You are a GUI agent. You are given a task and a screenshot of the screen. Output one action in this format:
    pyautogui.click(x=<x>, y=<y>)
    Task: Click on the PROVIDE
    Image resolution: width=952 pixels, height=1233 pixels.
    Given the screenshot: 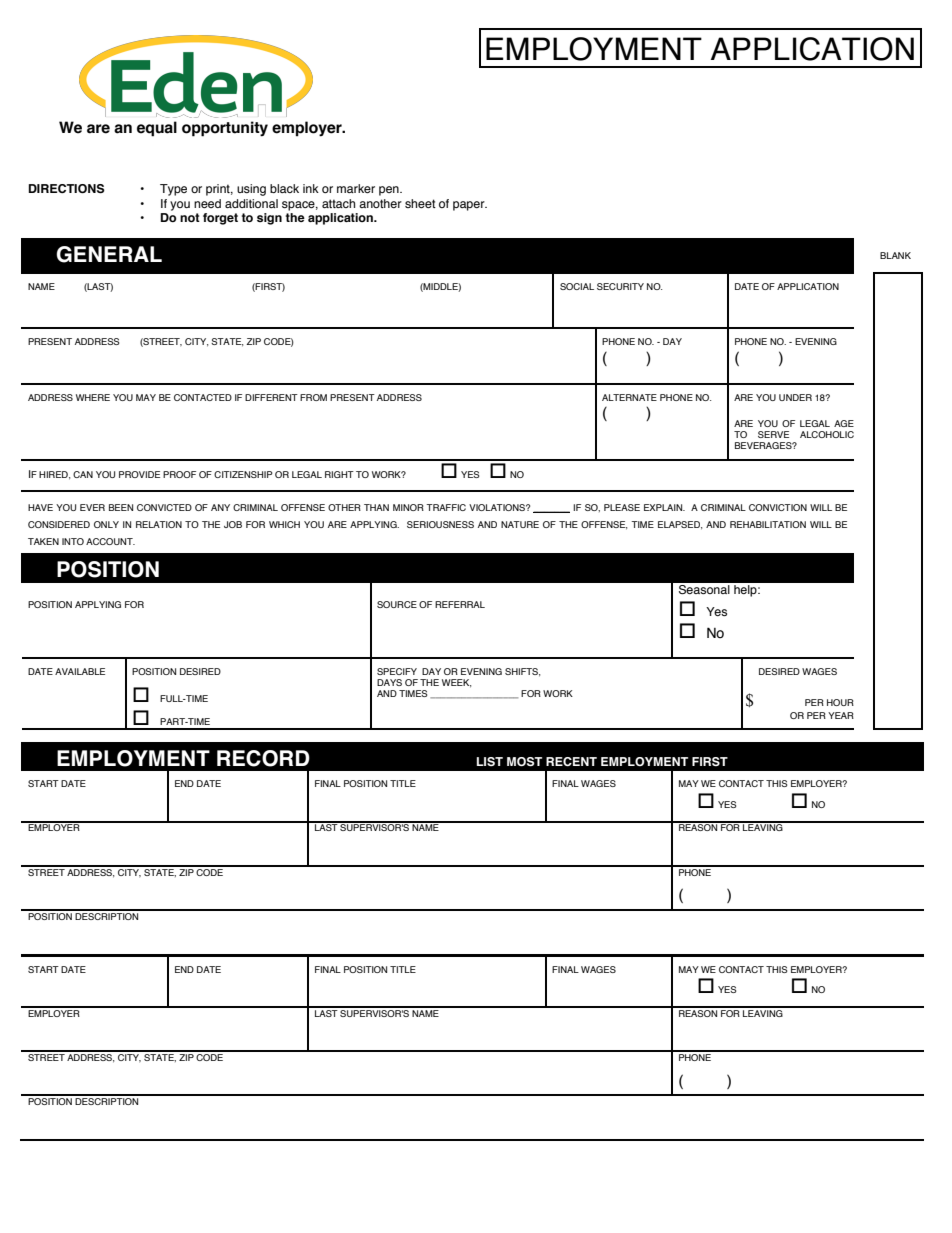 What is the action you would take?
    pyautogui.click(x=139, y=474)
